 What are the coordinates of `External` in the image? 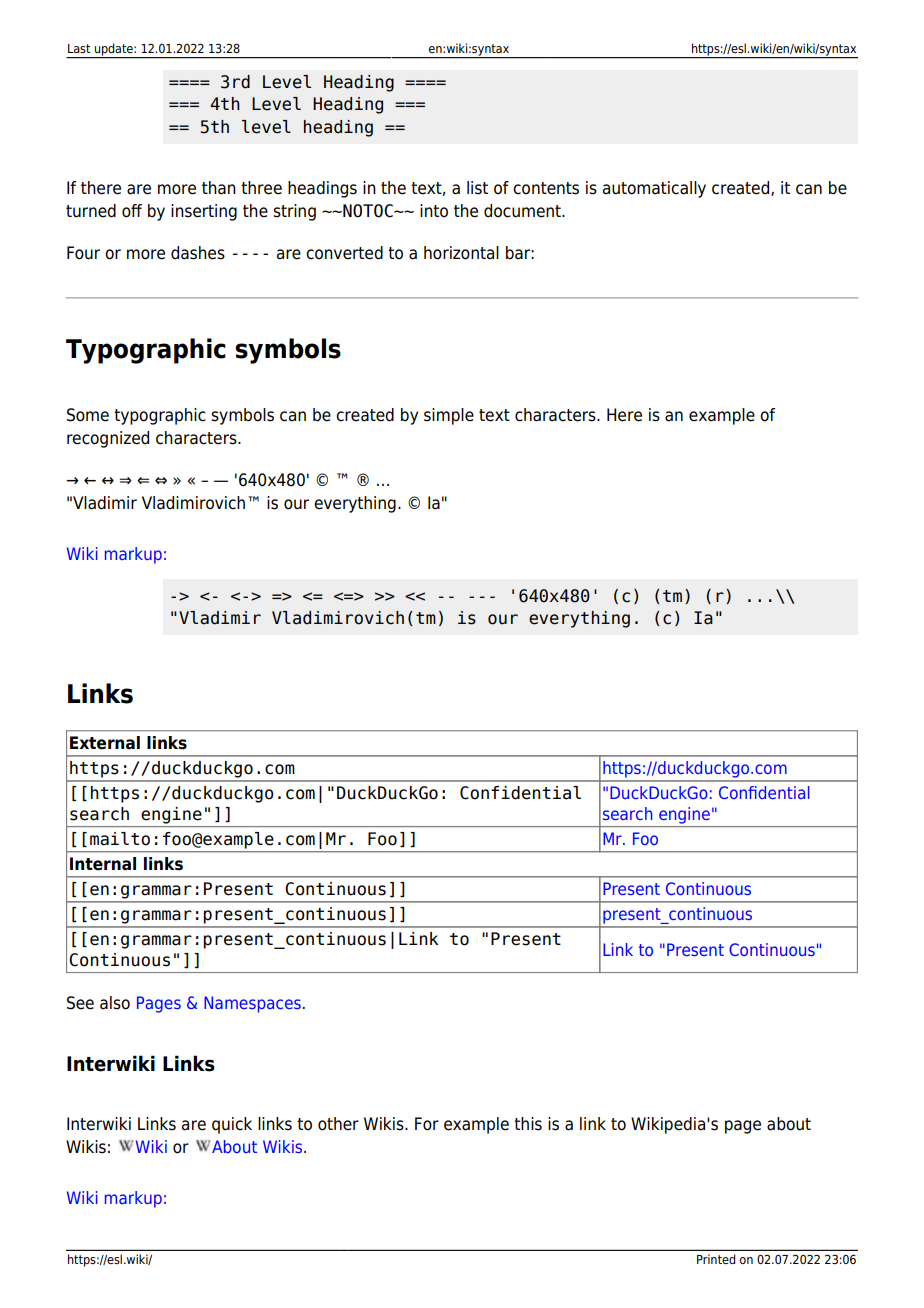 It's located at (105, 743).
